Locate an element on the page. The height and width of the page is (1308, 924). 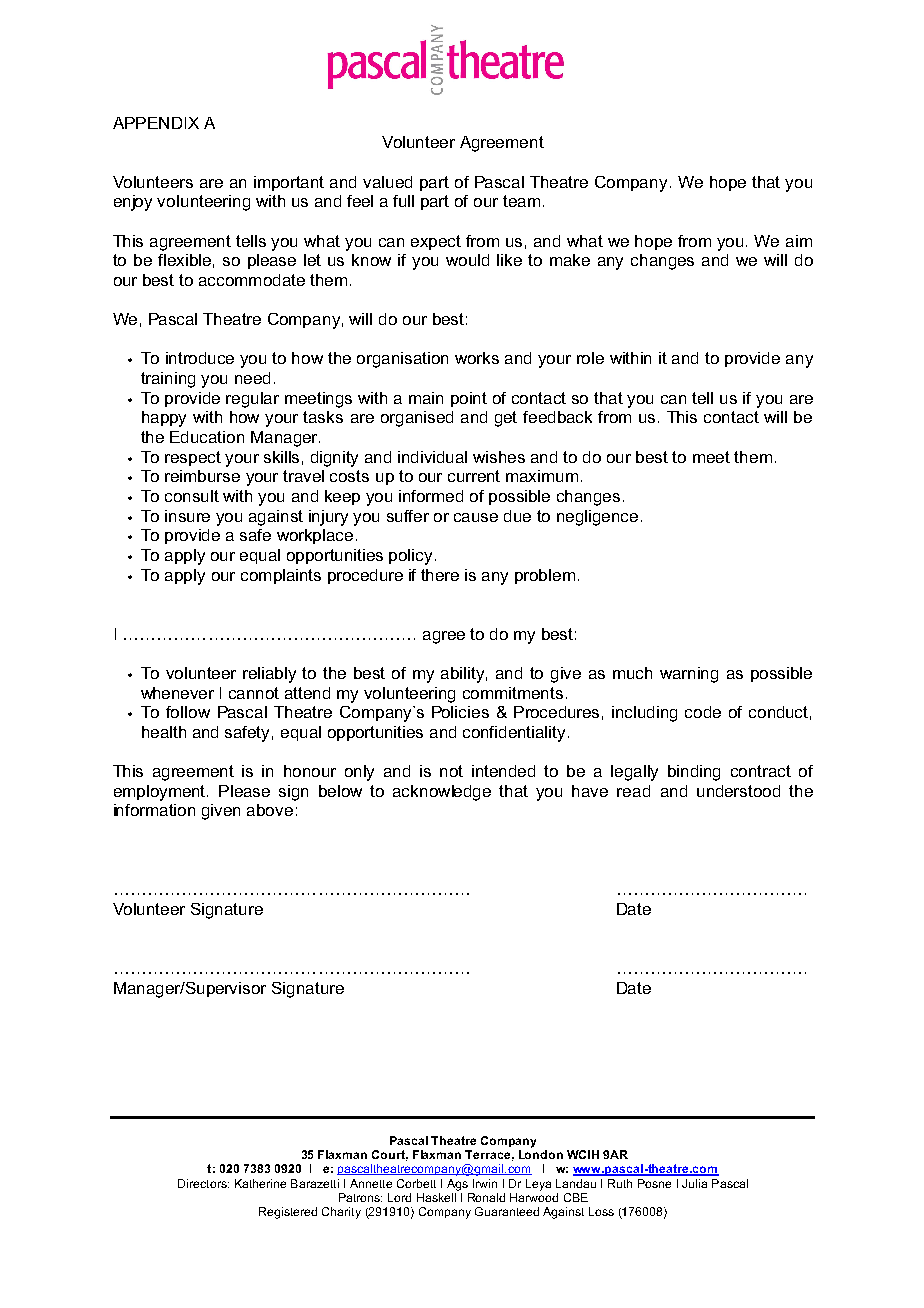
aim is located at coordinates (799, 241).
